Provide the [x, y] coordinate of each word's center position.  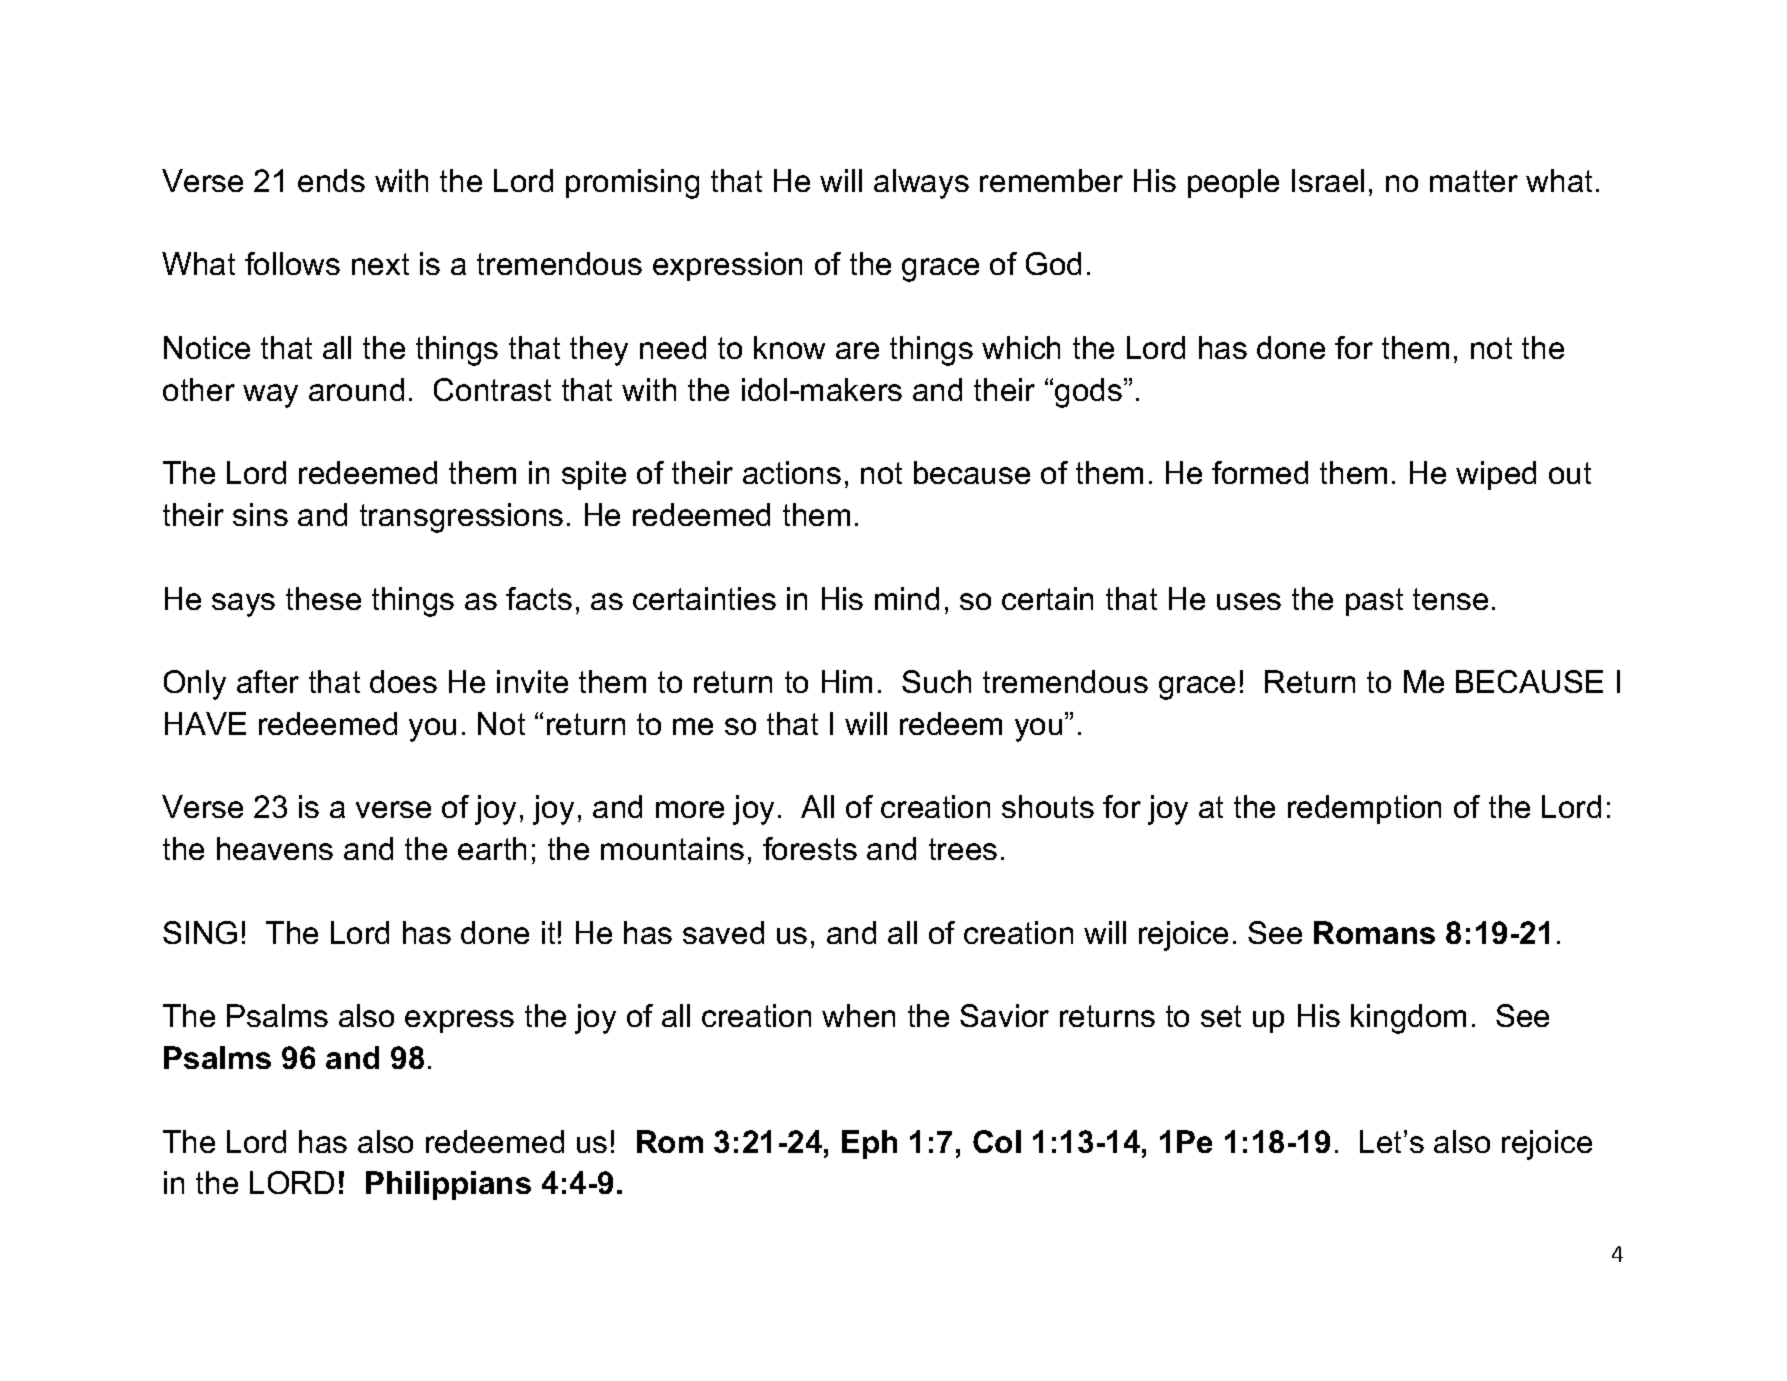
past [1374, 602]
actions [792, 472]
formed [1260, 472]
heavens [275, 848]
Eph [869, 1144]
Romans [1374, 932]
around [356, 389]
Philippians [448, 1185]
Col [997, 1141]
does [403, 681]
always [921, 184]
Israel [1328, 180]
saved [723, 932]
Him [847, 681]
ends [331, 180]
